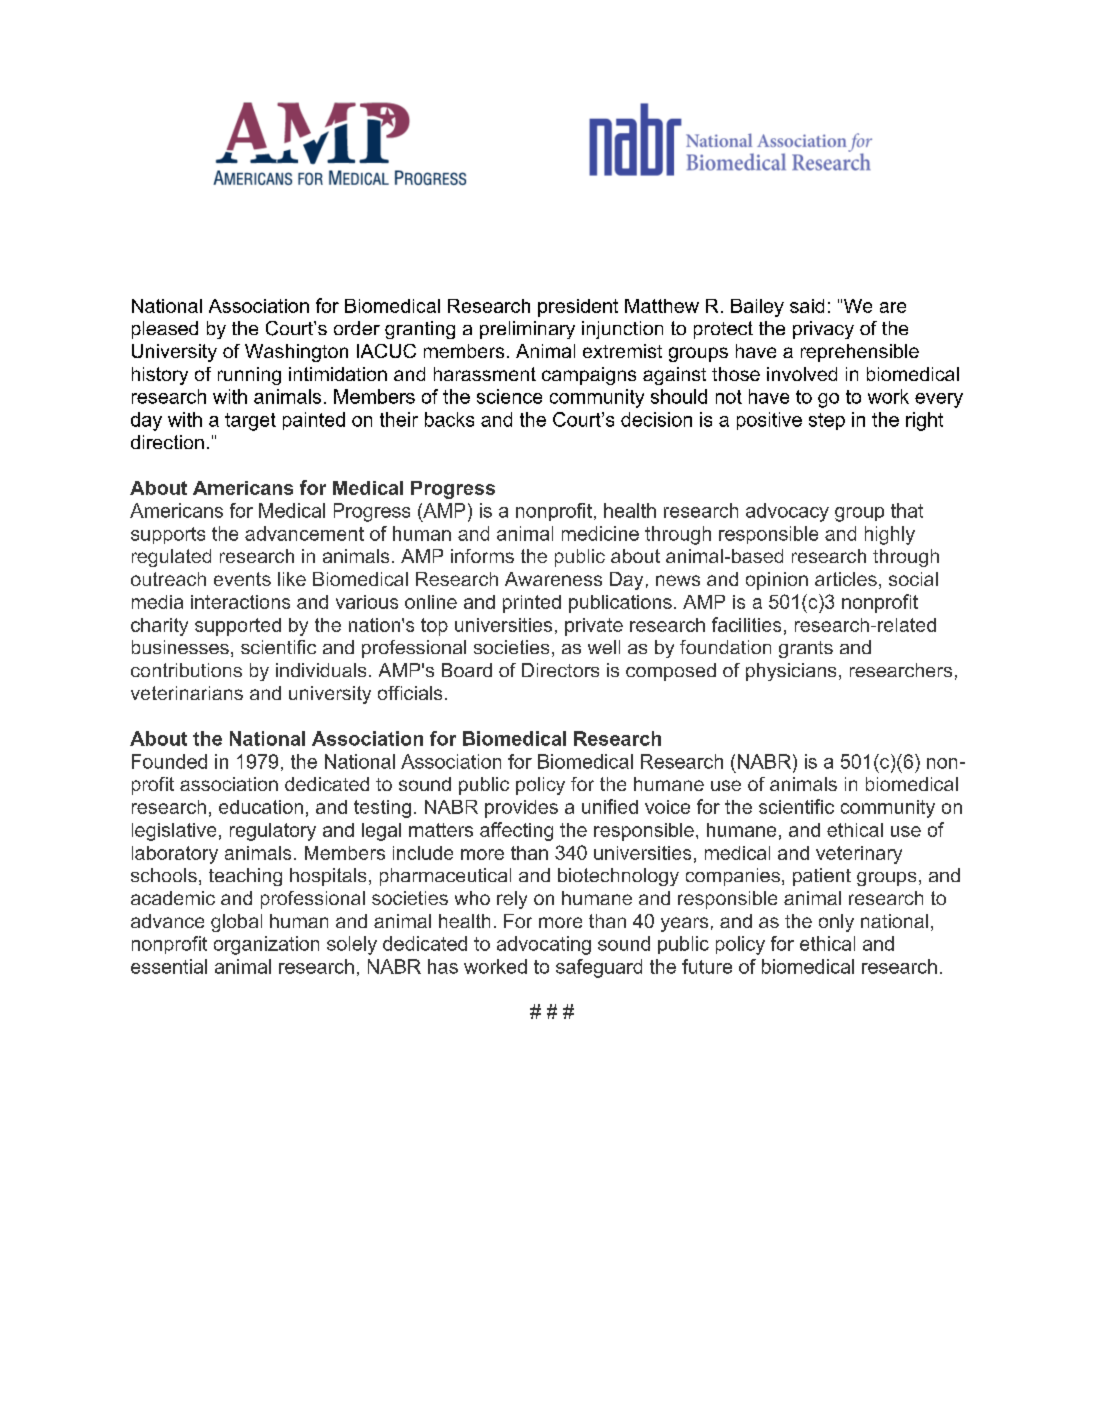 The height and width of the document is (1427, 1103). What do you see at coordinates (544, 945) in the document?
I see `advocating` at bounding box center [544, 945].
